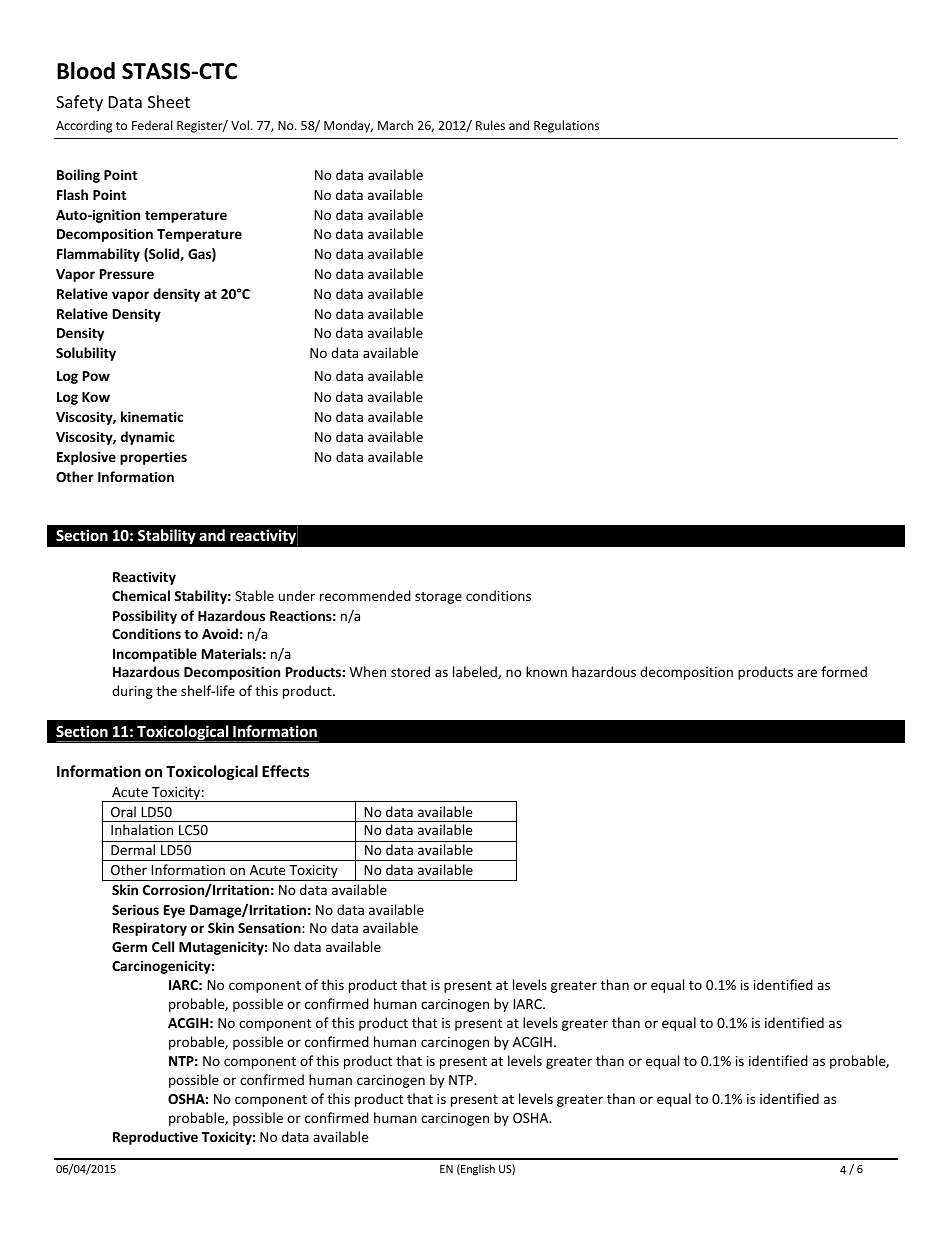  What do you see at coordinates (807, 673) in the document?
I see `are` at bounding box center [807, 673].
